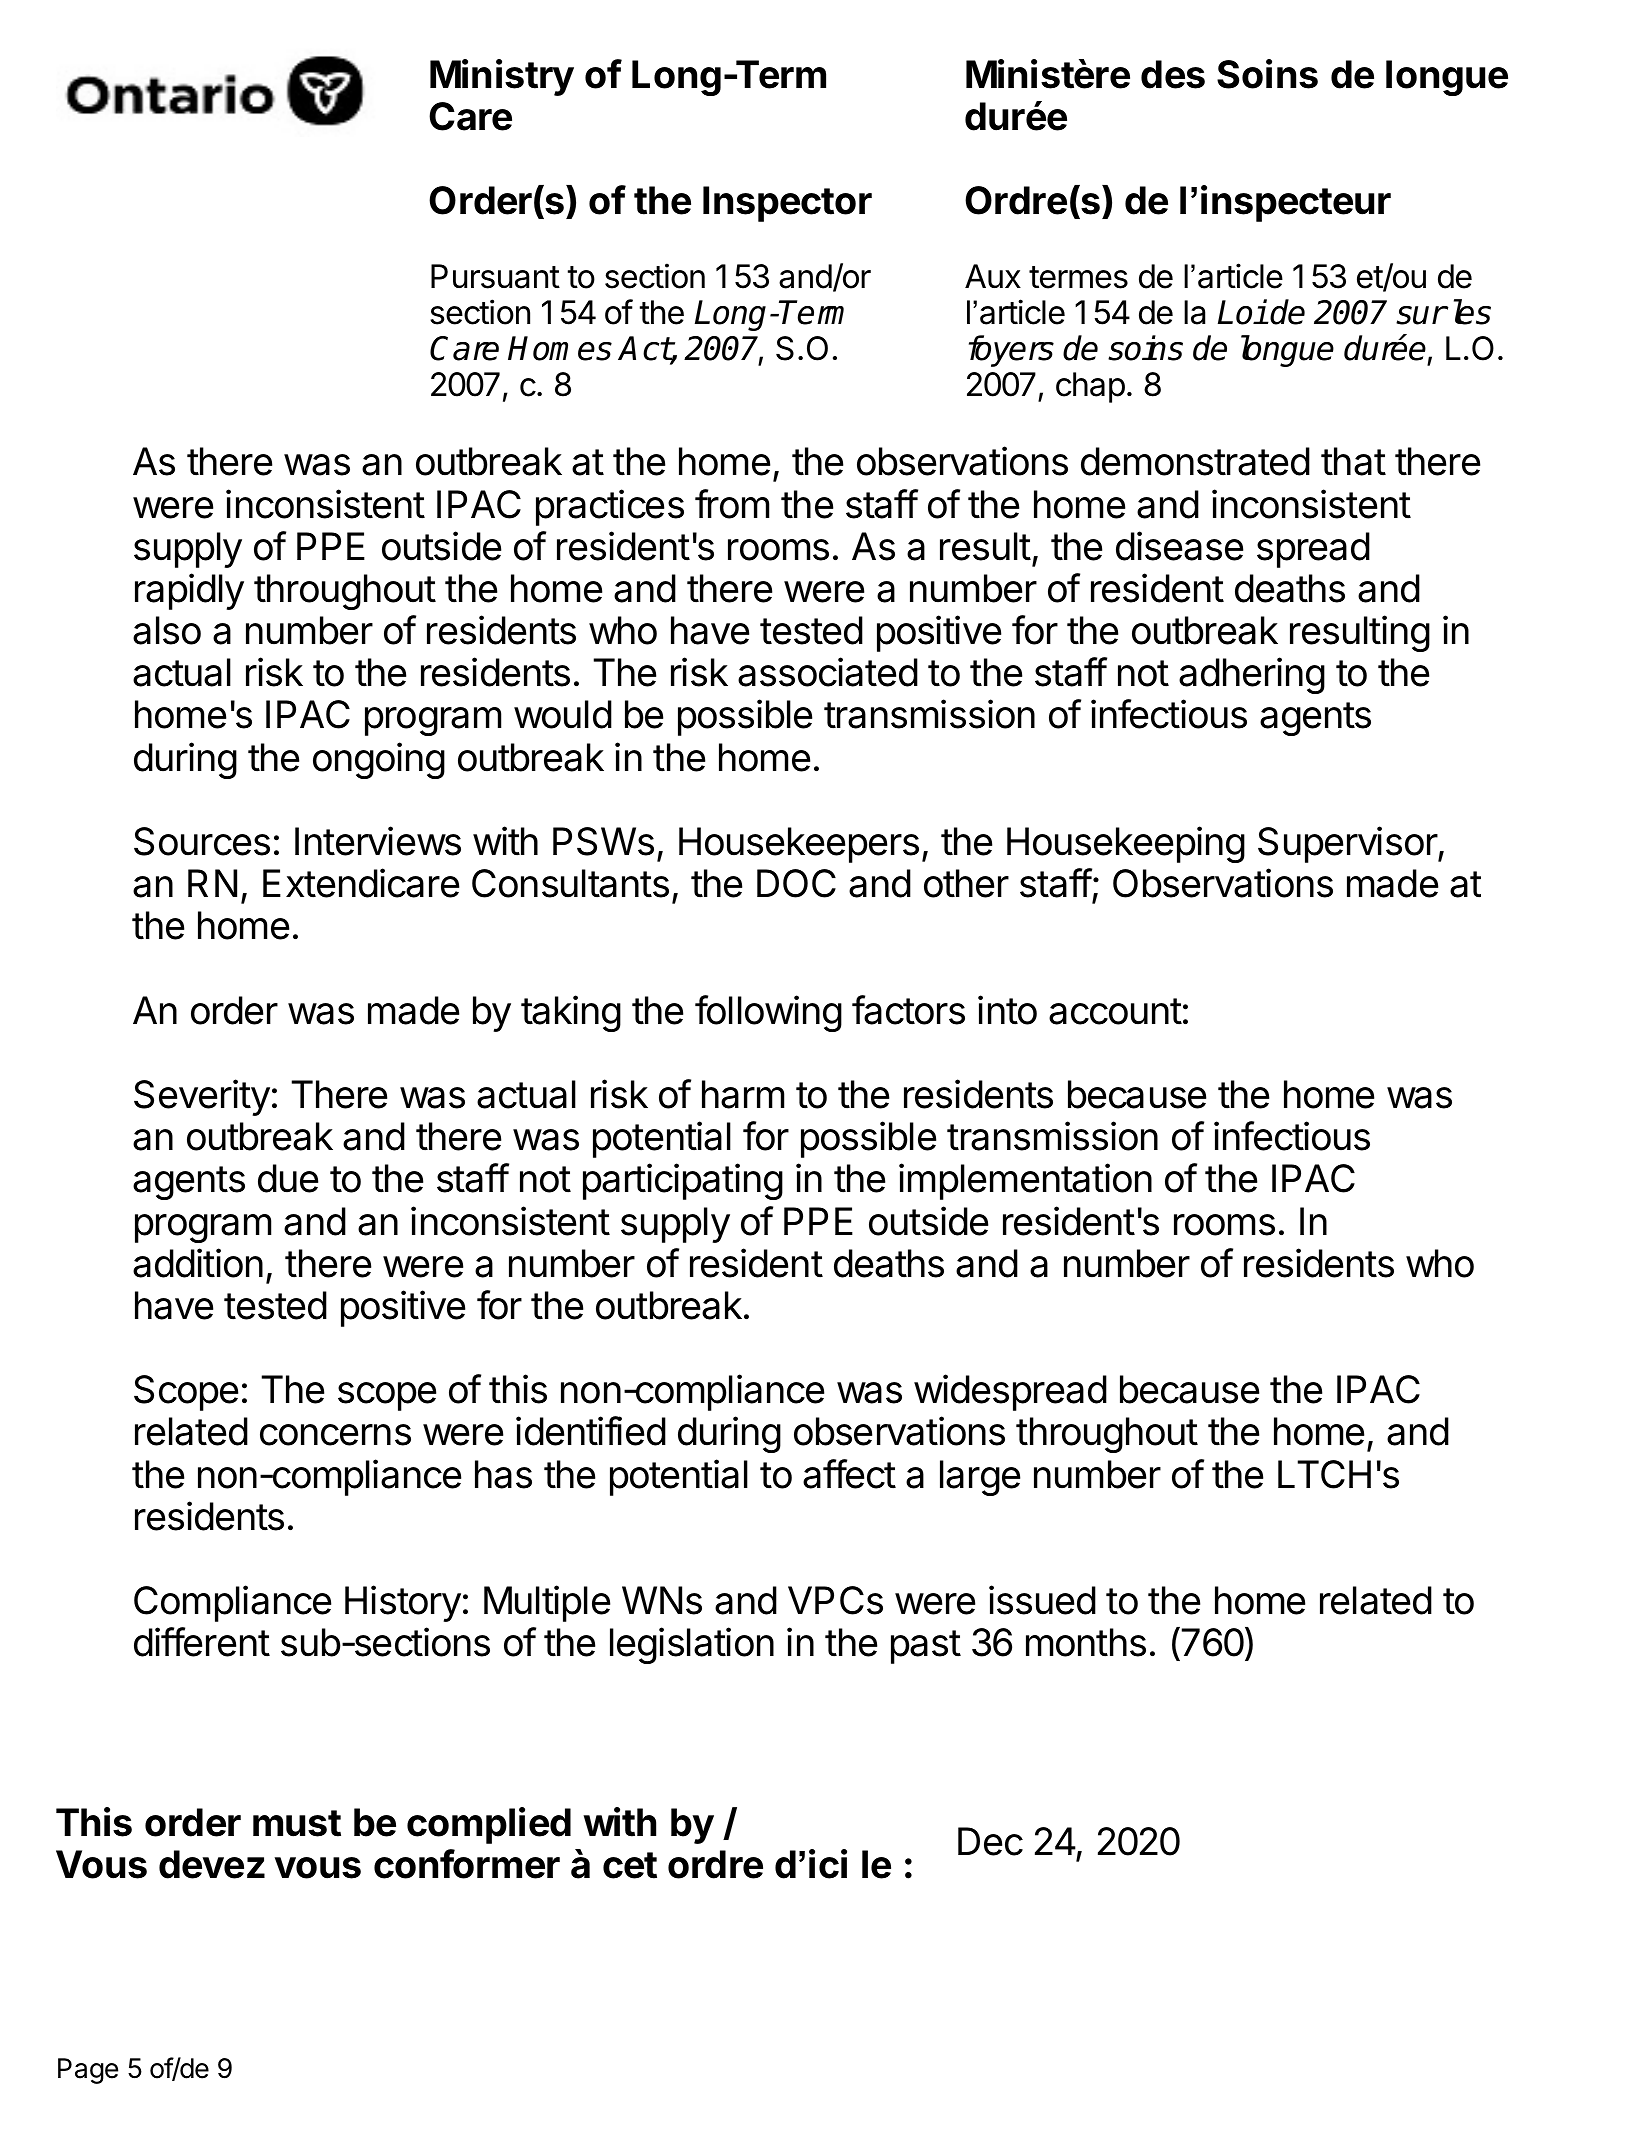 Image resolution: width=1652 pixels, height=2138 pixels. Describe the element at coordinates (88, 2071) in the document. I see `Page` at that location.
